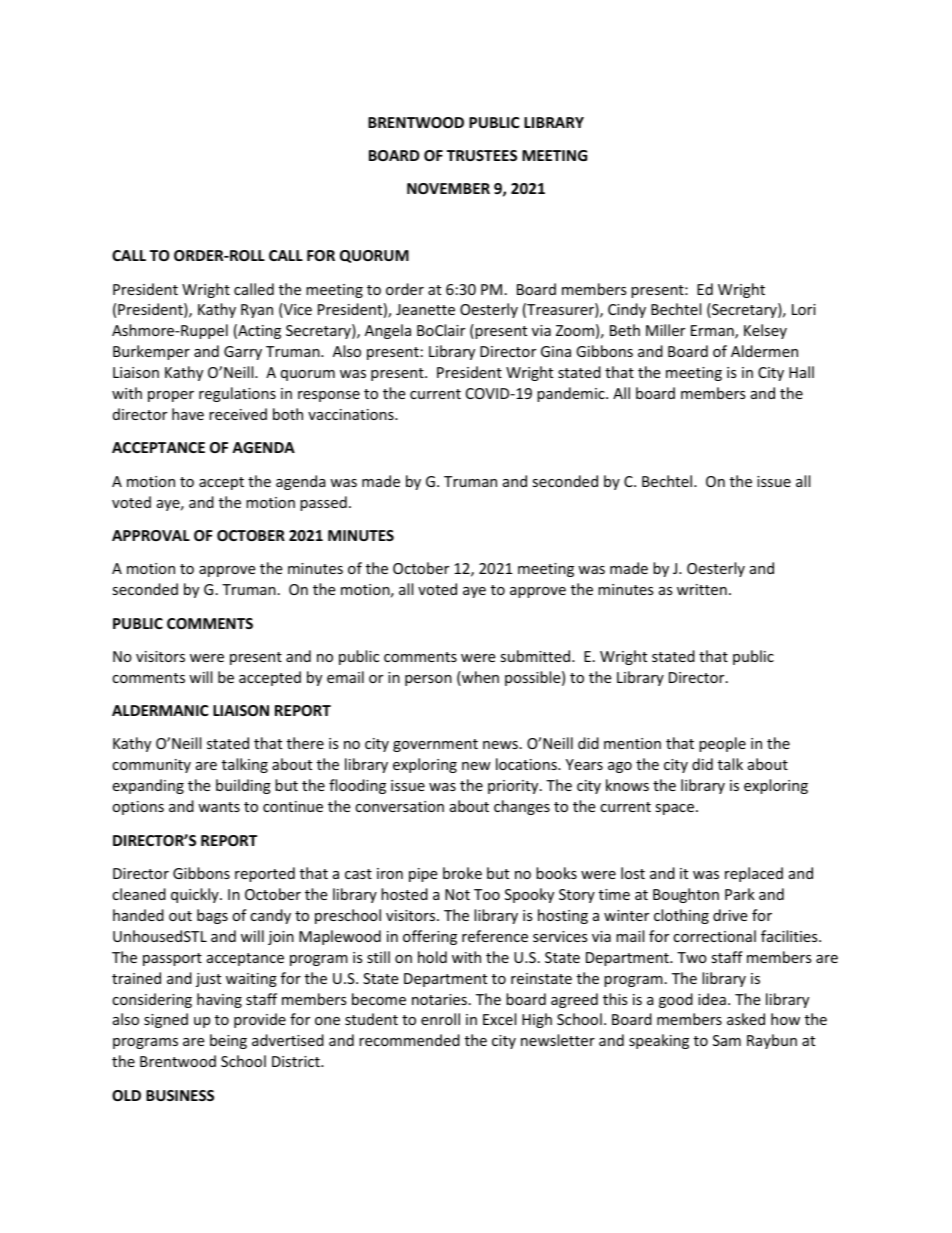 The width and height of the screenshot is (952, 1233). I want to click on Ryan, so click(257, 311).
